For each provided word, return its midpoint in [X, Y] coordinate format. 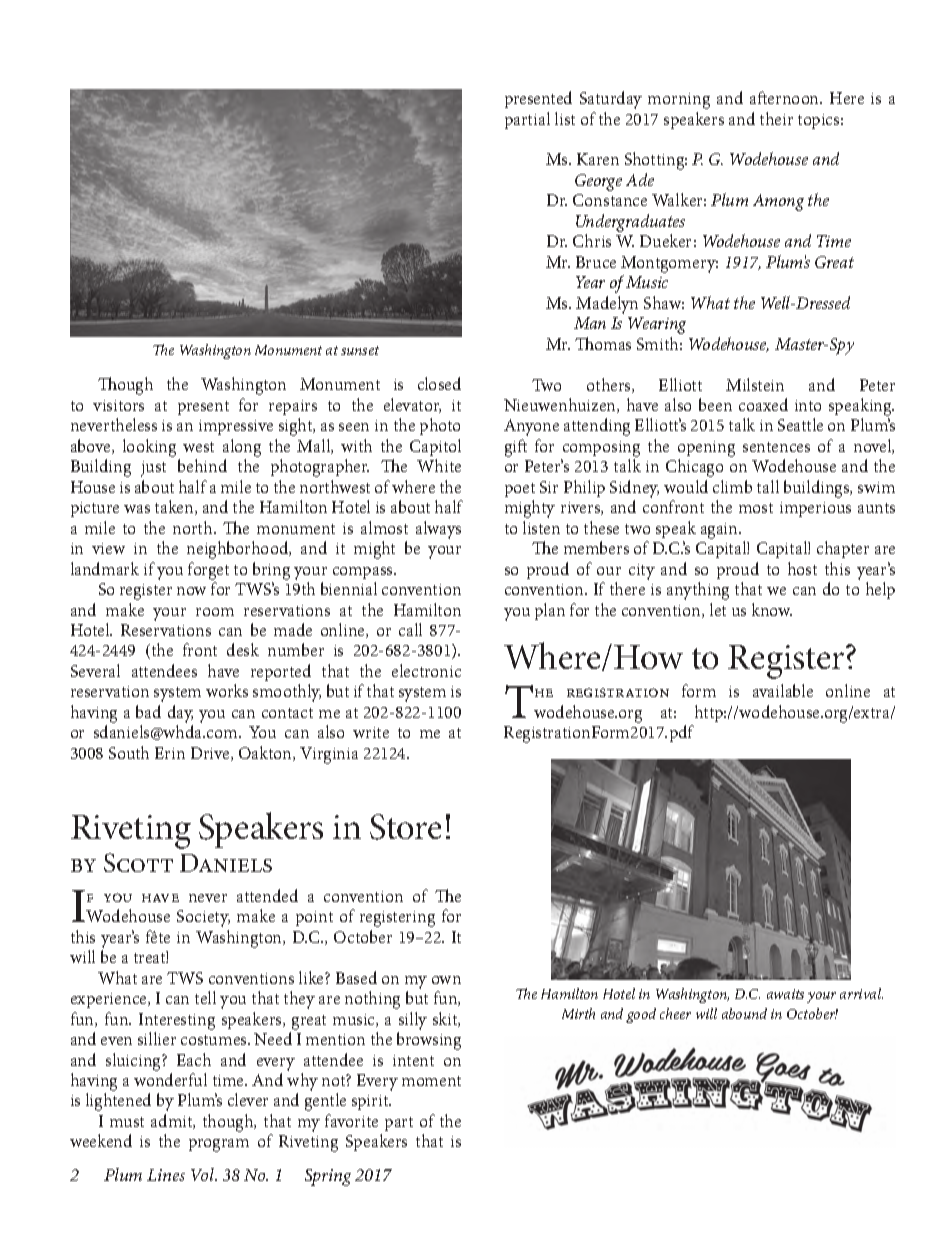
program [219, 1145]
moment [431, 1081]
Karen [598, 159]
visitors [118, 405]
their [776, 118]
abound [744, 1013]
